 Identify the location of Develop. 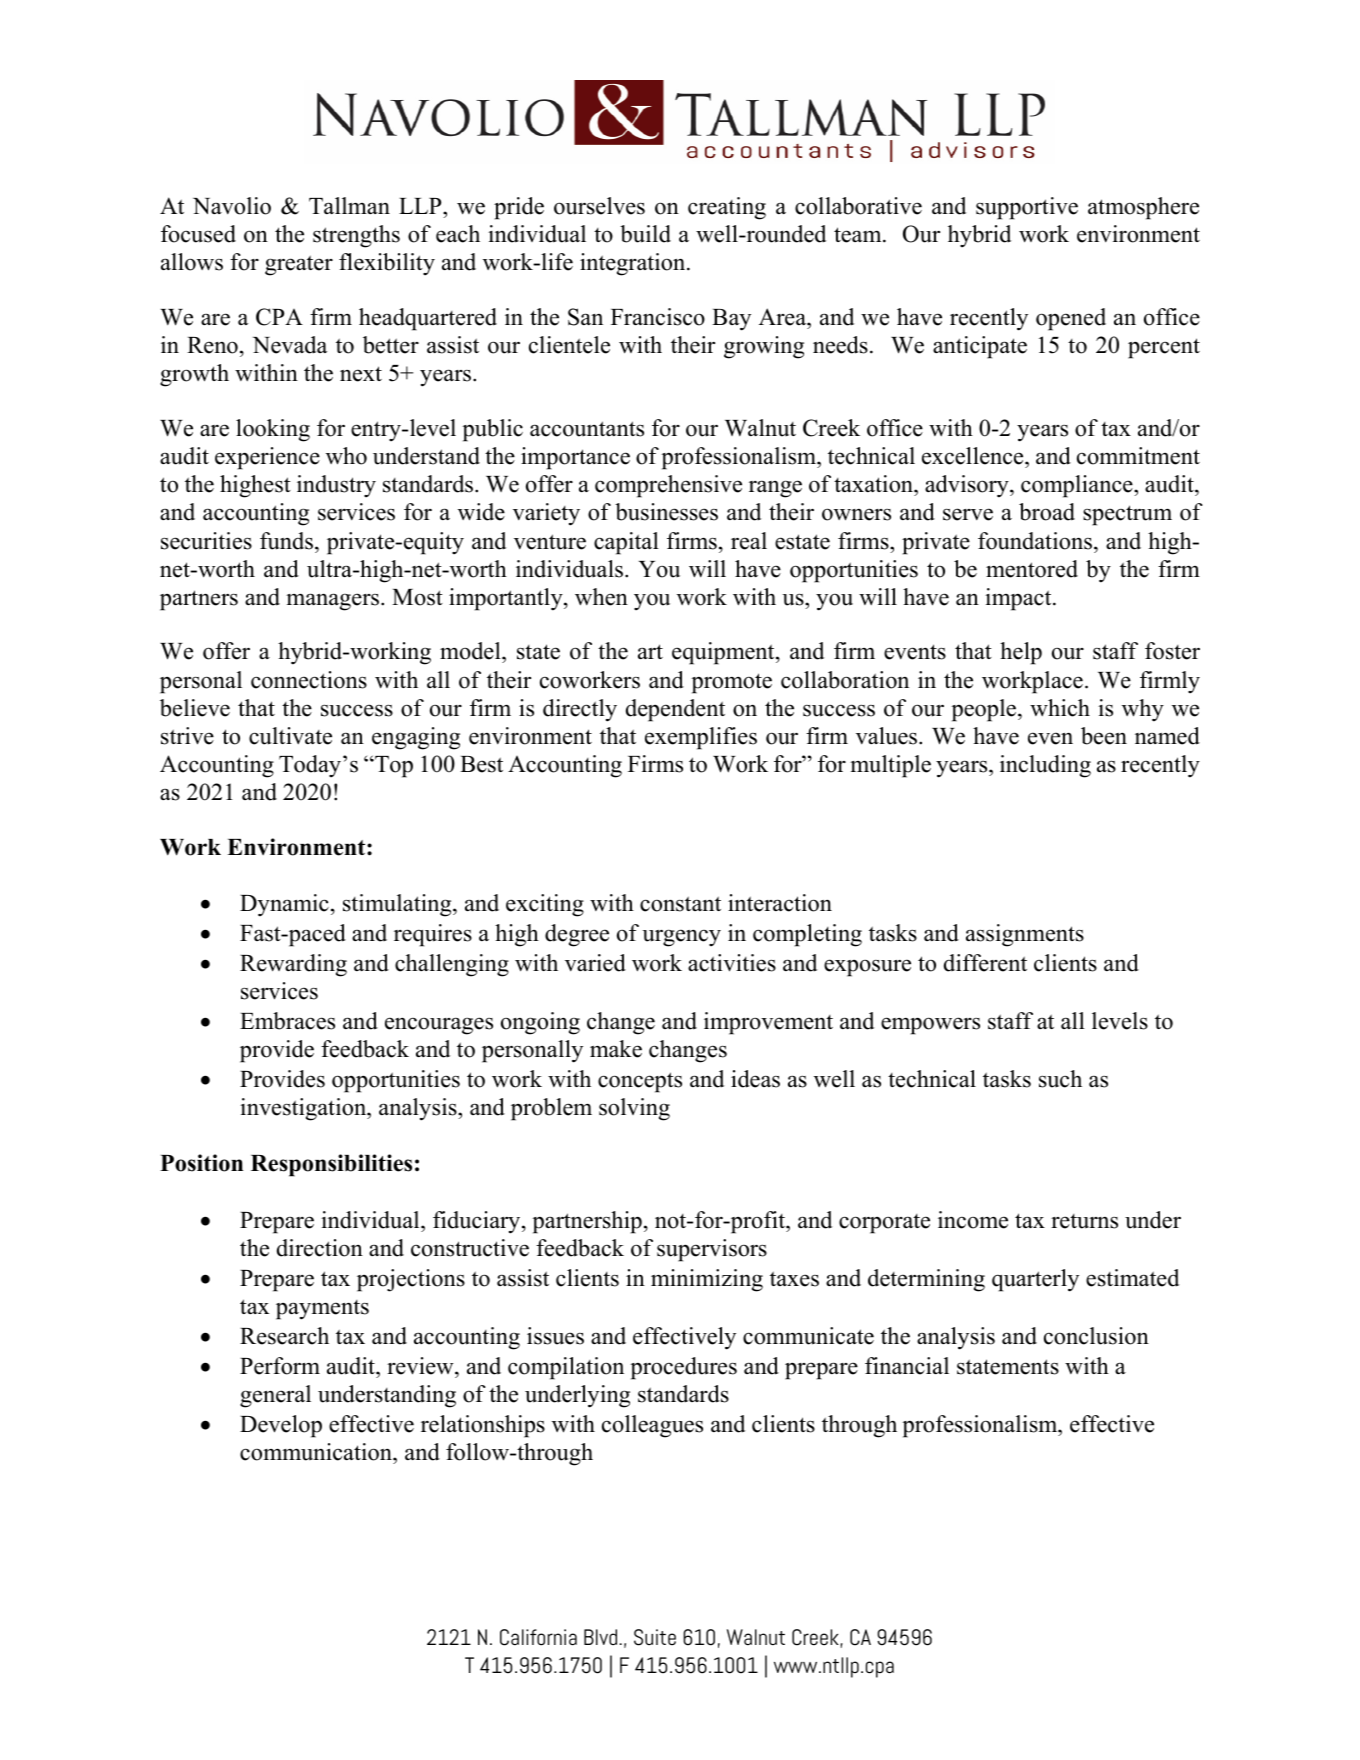
(281, 1426).
